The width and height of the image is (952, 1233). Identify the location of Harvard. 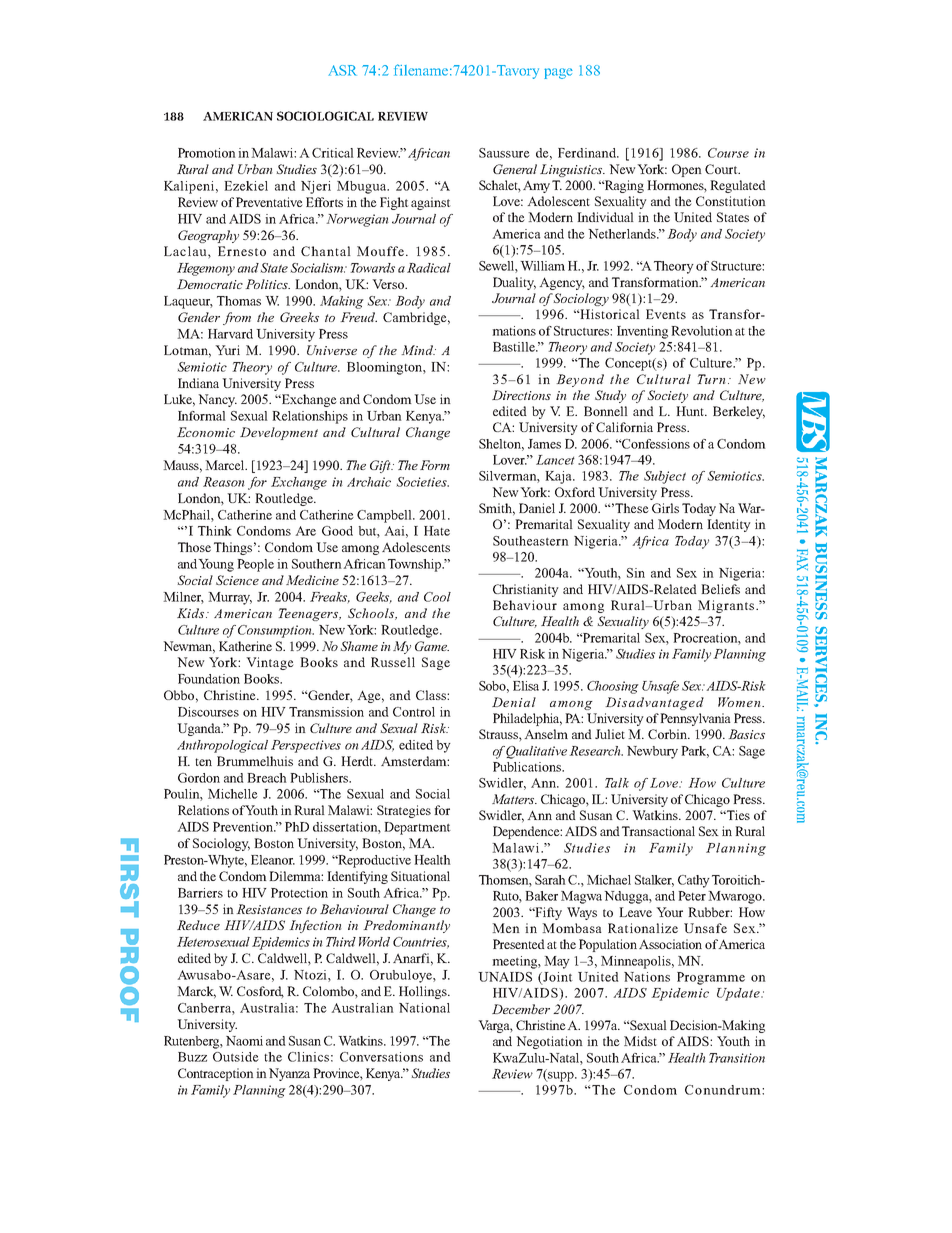
(230, 334).
